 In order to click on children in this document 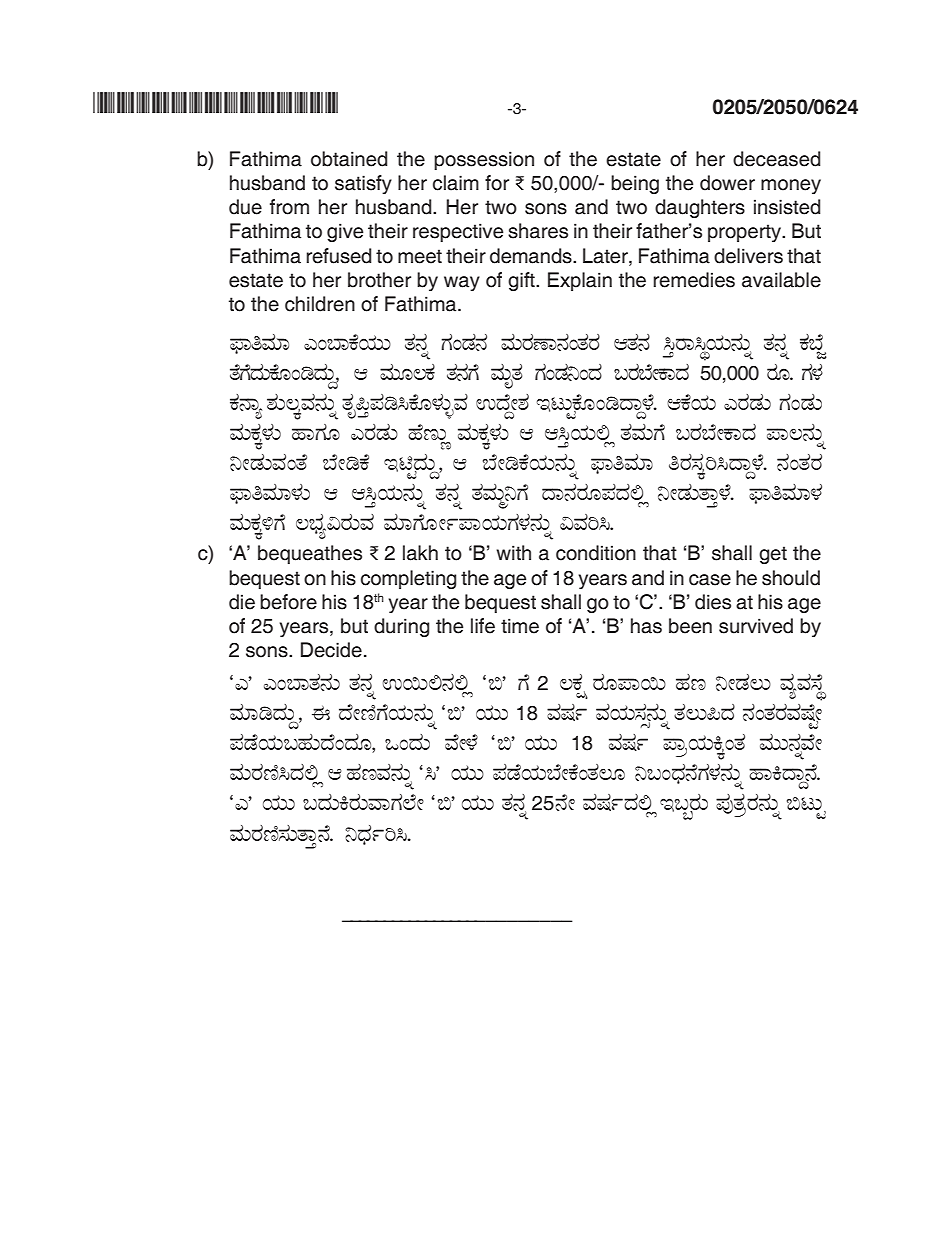, I will do `click(320, 304)`.
